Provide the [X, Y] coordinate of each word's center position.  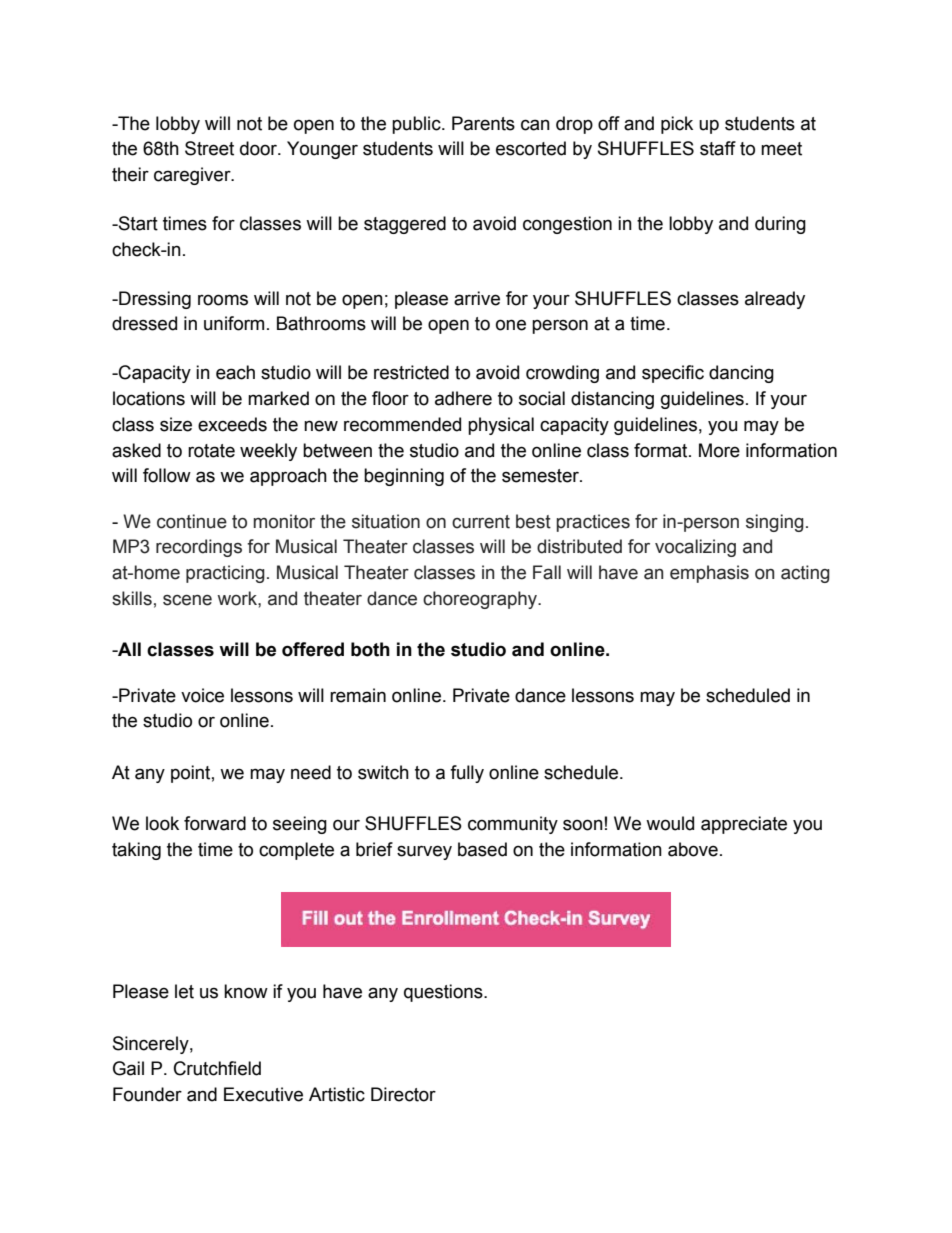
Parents [483, 123]
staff [718, 148]
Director [403, 1094]
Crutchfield [217, 1068]
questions [444, 993]
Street [209, 148]
